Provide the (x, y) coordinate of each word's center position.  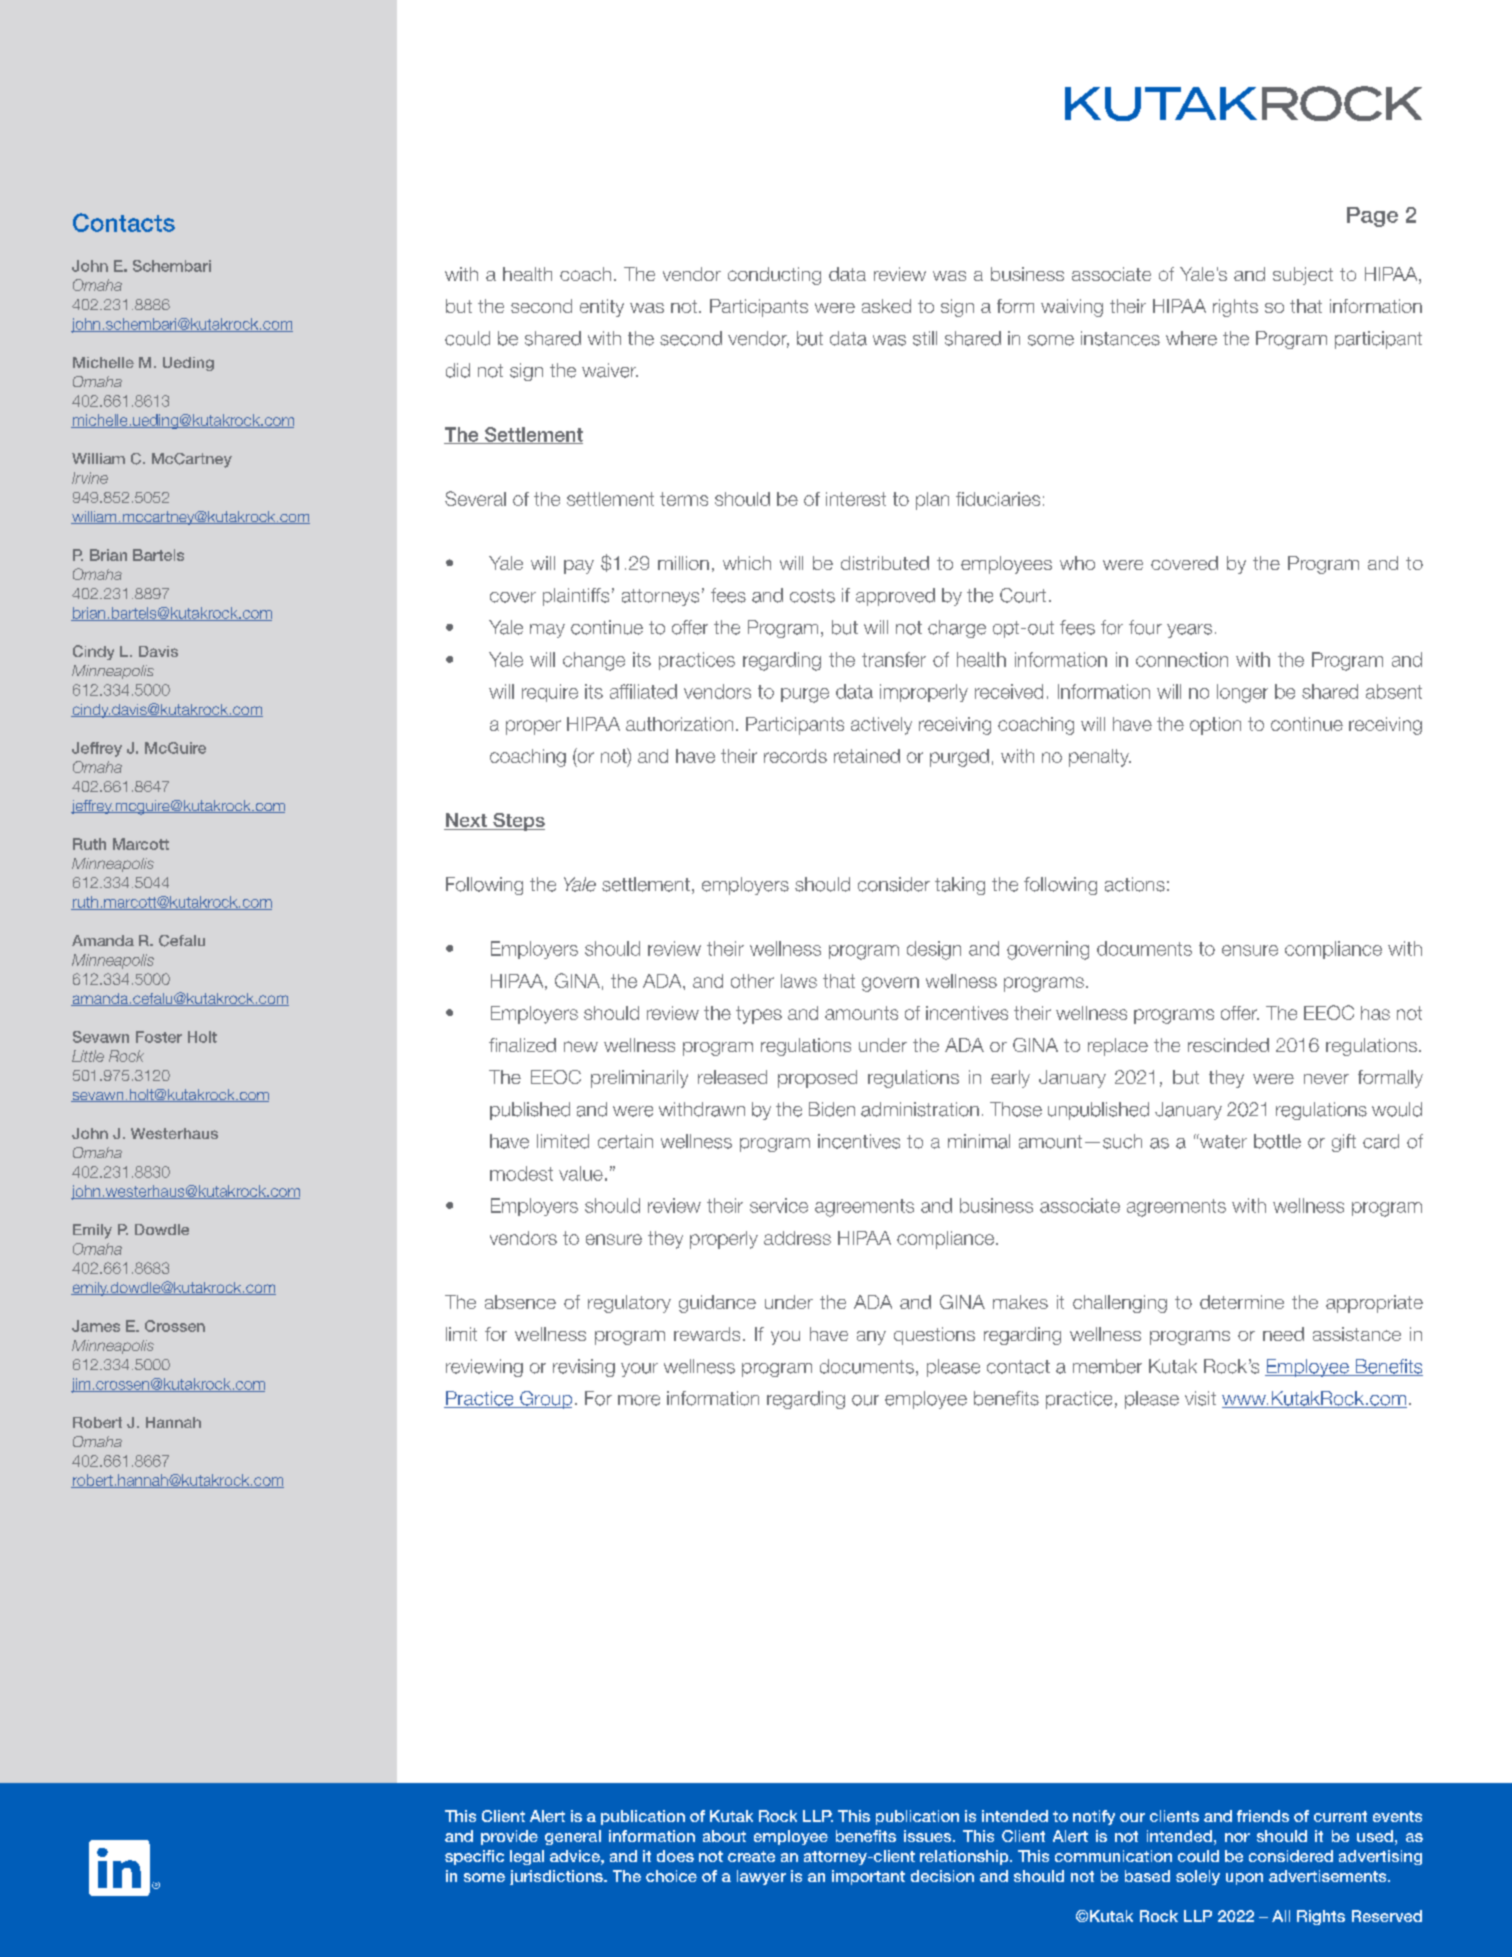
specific (474, 1857)
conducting (774, 276)
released (732, 1077)
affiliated (643, 691)
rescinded (1228, 1045)
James (96, 1326)
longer (1242, 693)
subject (1303, 276)
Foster (159, 1037)
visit (1200, 1398)
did (458, 370)
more (639, 1400)
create (751, 1856)
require (550, 693)
